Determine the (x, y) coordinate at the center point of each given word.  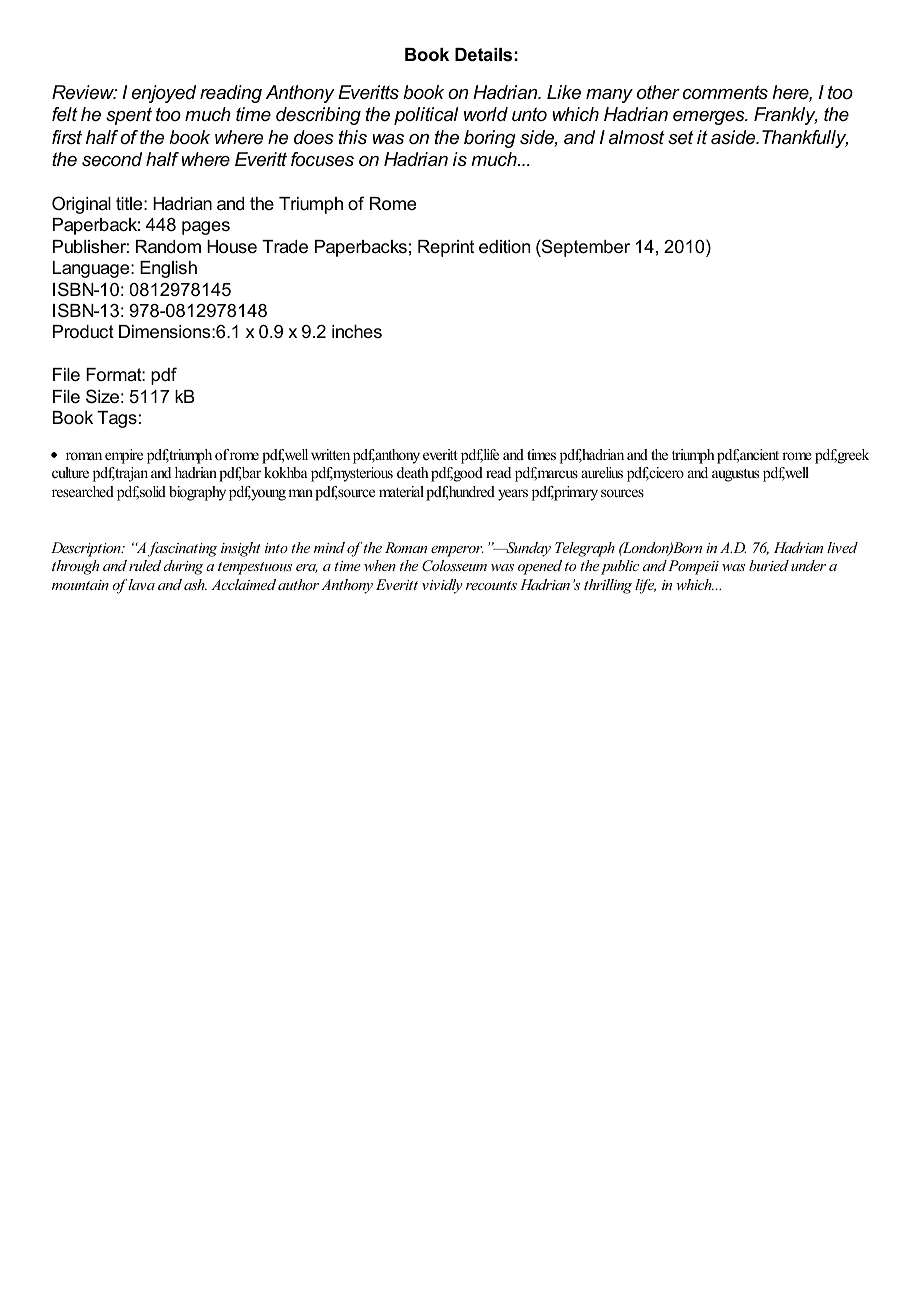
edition (504, 247)
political (426, 116)
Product (83, 331)
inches (357, 331)
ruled (145, 565)
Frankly (786, 116)
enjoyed (163, 94)
